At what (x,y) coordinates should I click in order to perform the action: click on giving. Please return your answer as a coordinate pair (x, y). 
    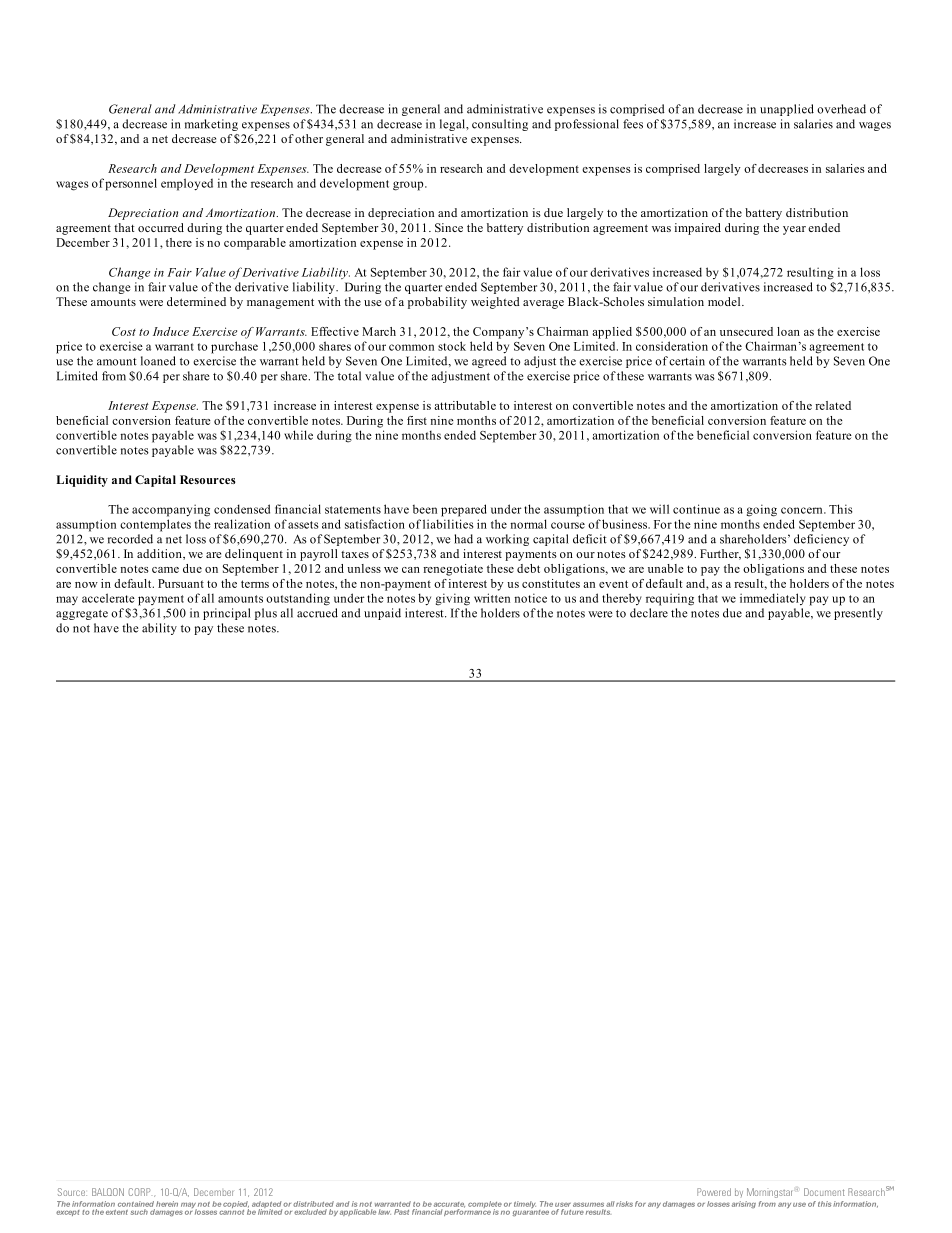
    Looking at the image, I should click on (453, 599).
